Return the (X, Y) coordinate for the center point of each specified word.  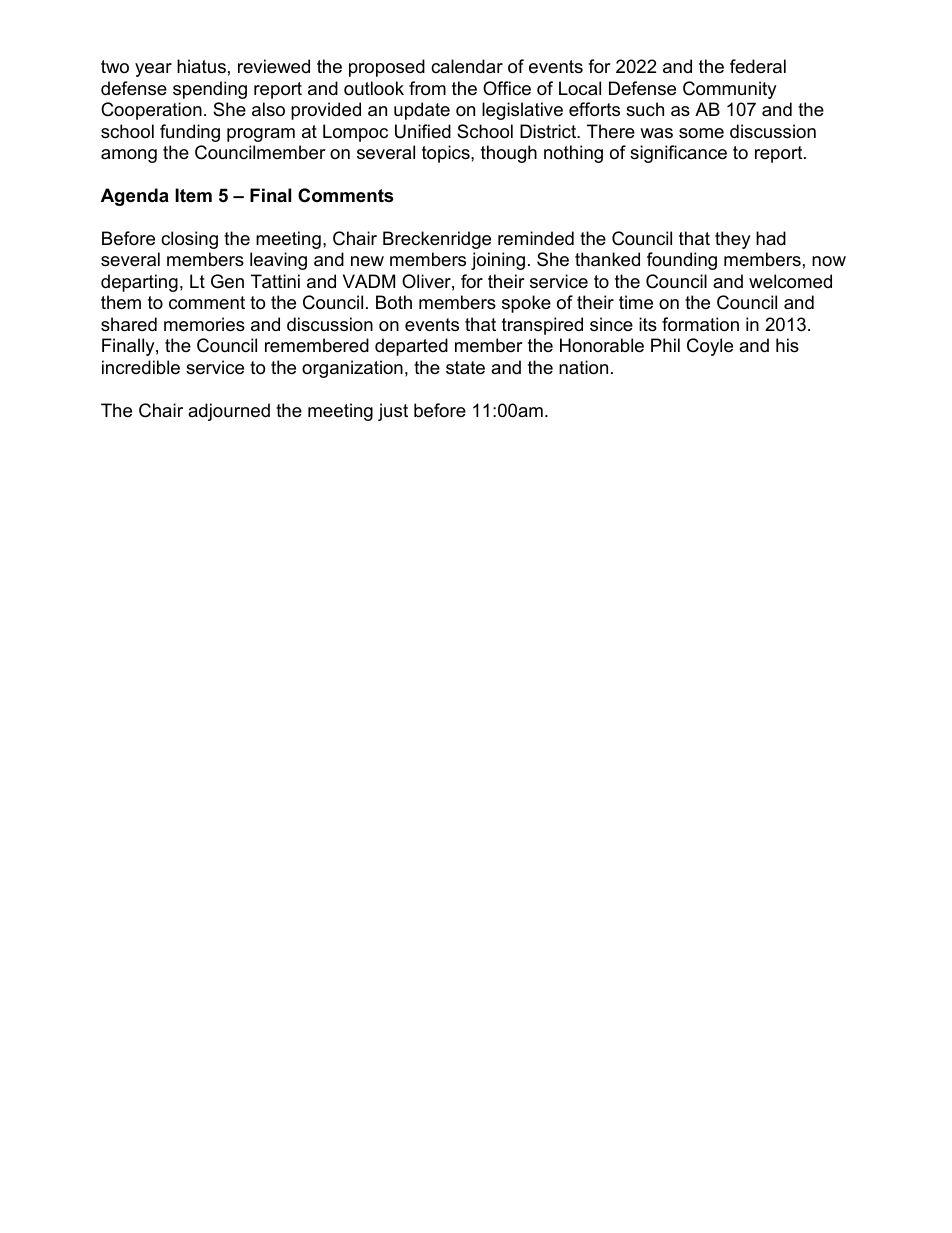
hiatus (201, 66)
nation (583, 367)
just (393, 412)
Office (507, 88)
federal (758, 66)
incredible (141, 367)
